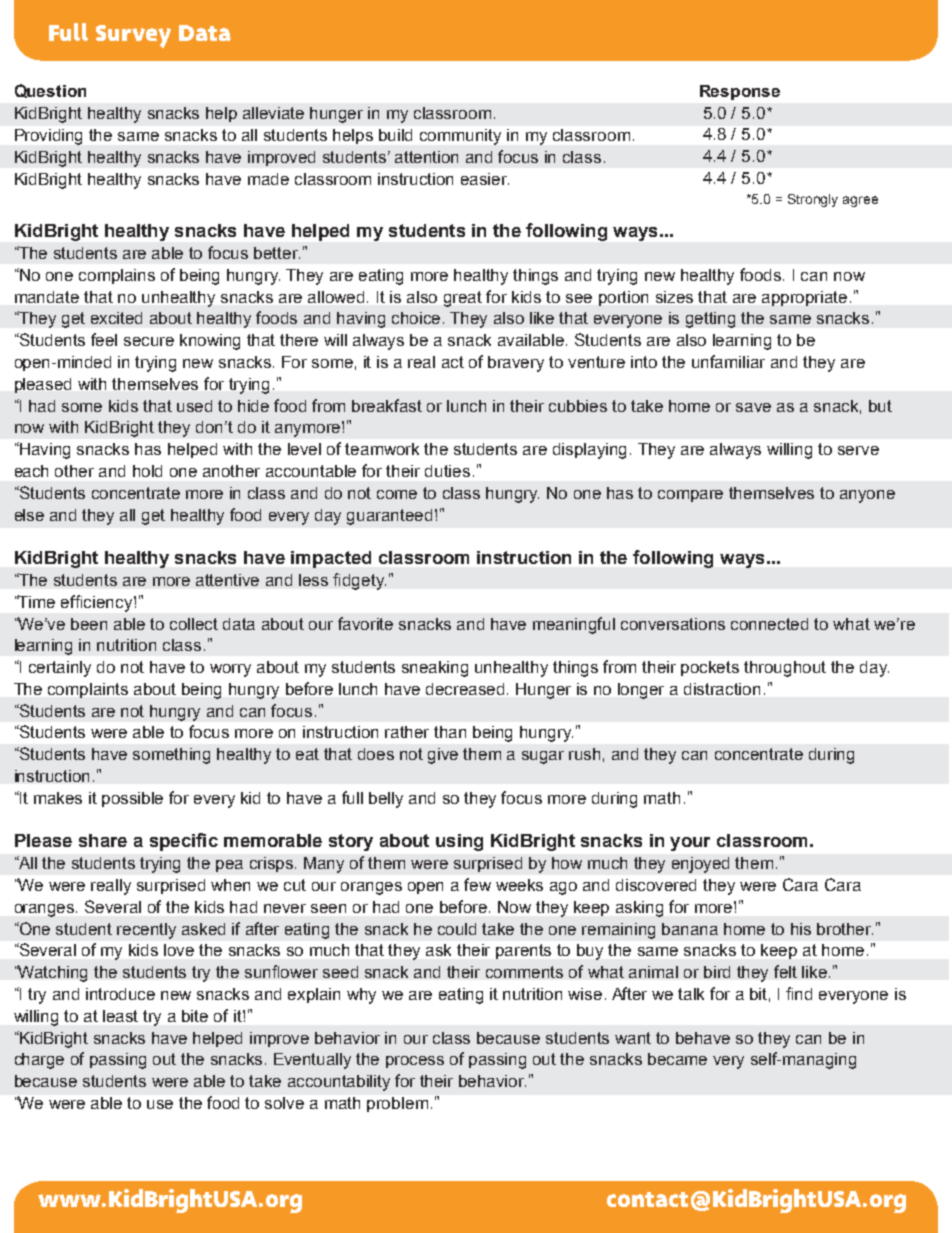  I want to click on complaints, so click(88, 690).
